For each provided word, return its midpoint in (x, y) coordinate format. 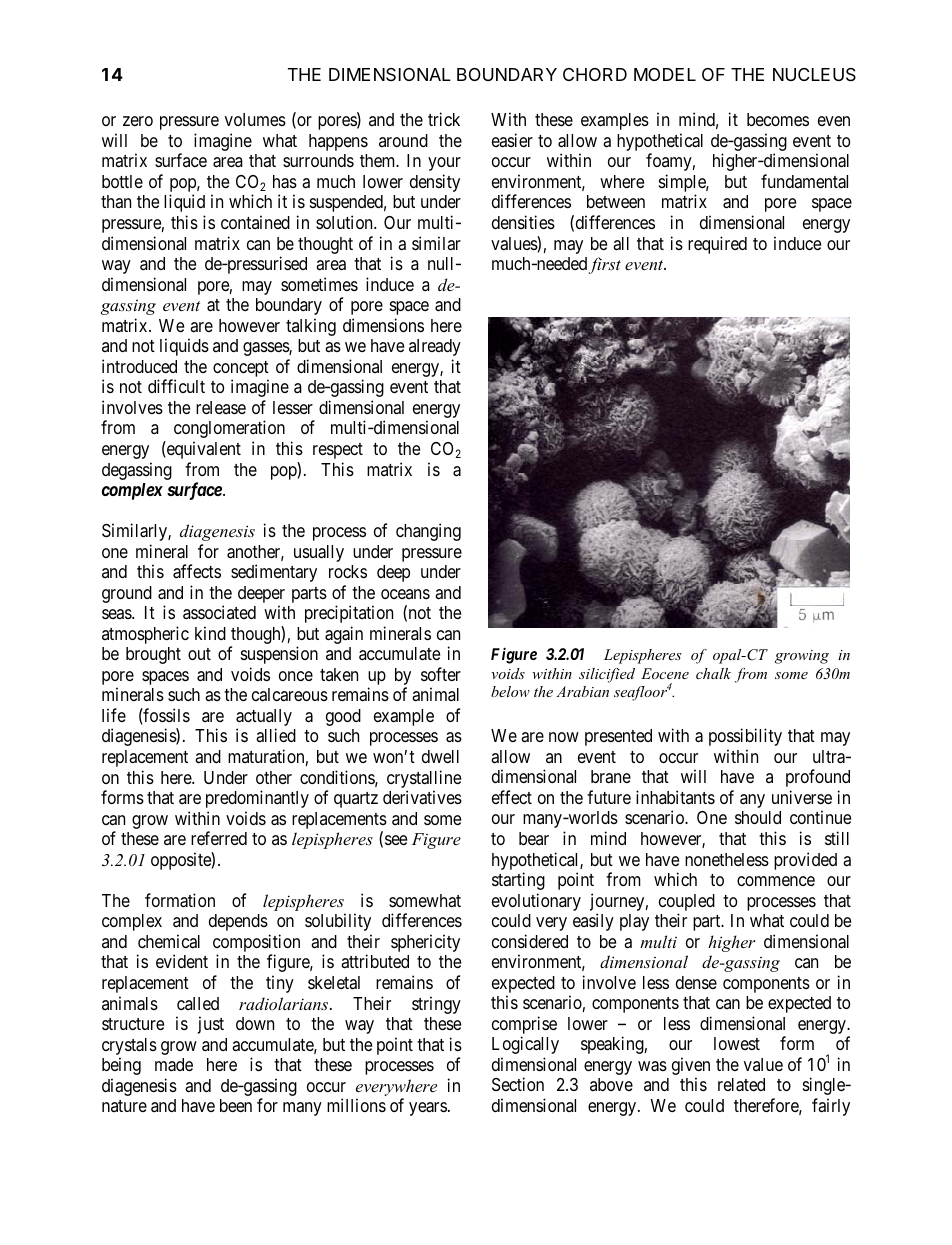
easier (512, 140)
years (428, 1109)
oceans (405, 594)
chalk (713, 673)
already (435, 347)
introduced (139, 366)
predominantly (257, 799)
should (758, 817)
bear (534, 838)
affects (197, 571)
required (717, 245)
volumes (255, 119)
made (174, 1065)
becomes (778, 119)
